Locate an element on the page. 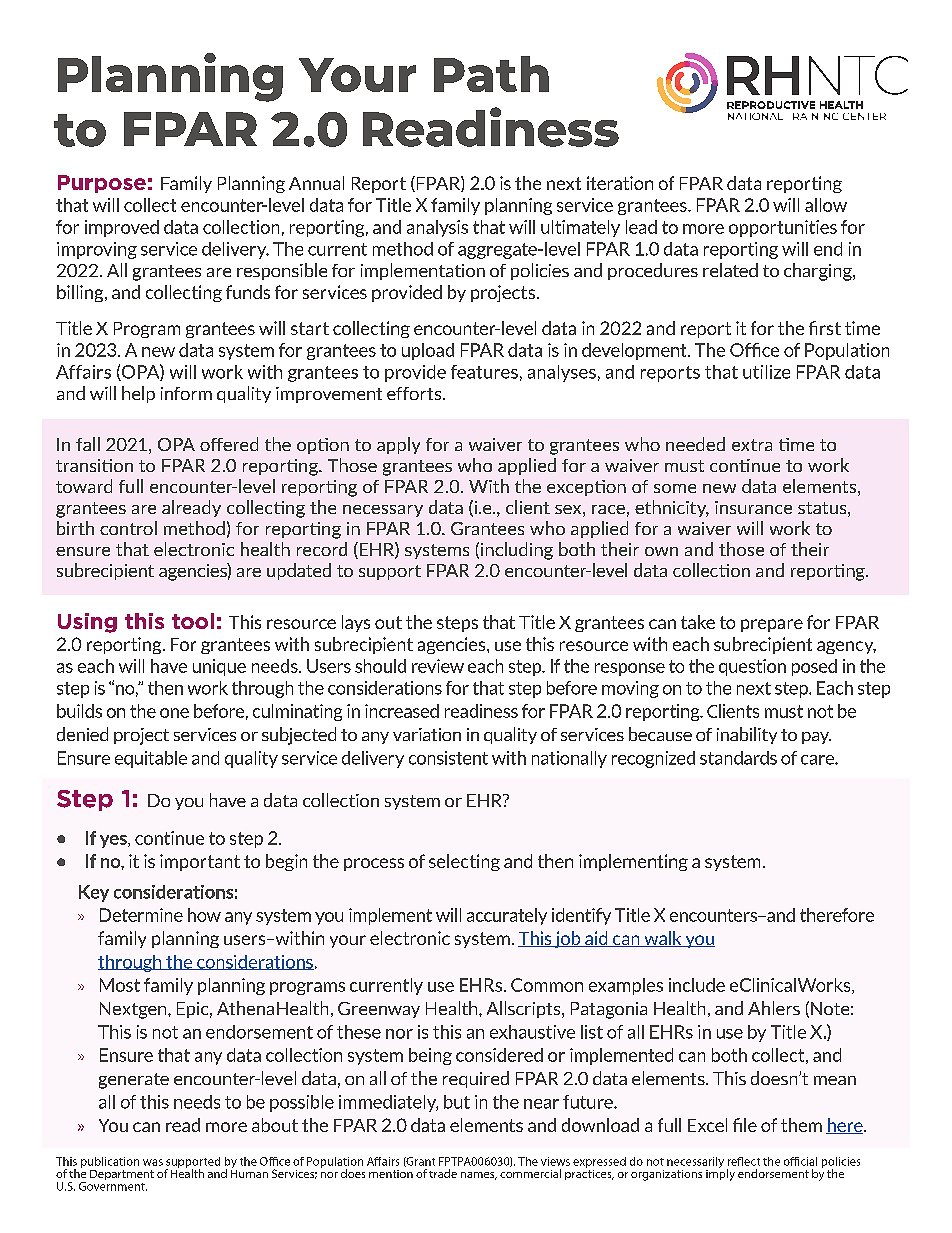 This document has height=1233, width=952. was is located at coordinates (153, 1162).
